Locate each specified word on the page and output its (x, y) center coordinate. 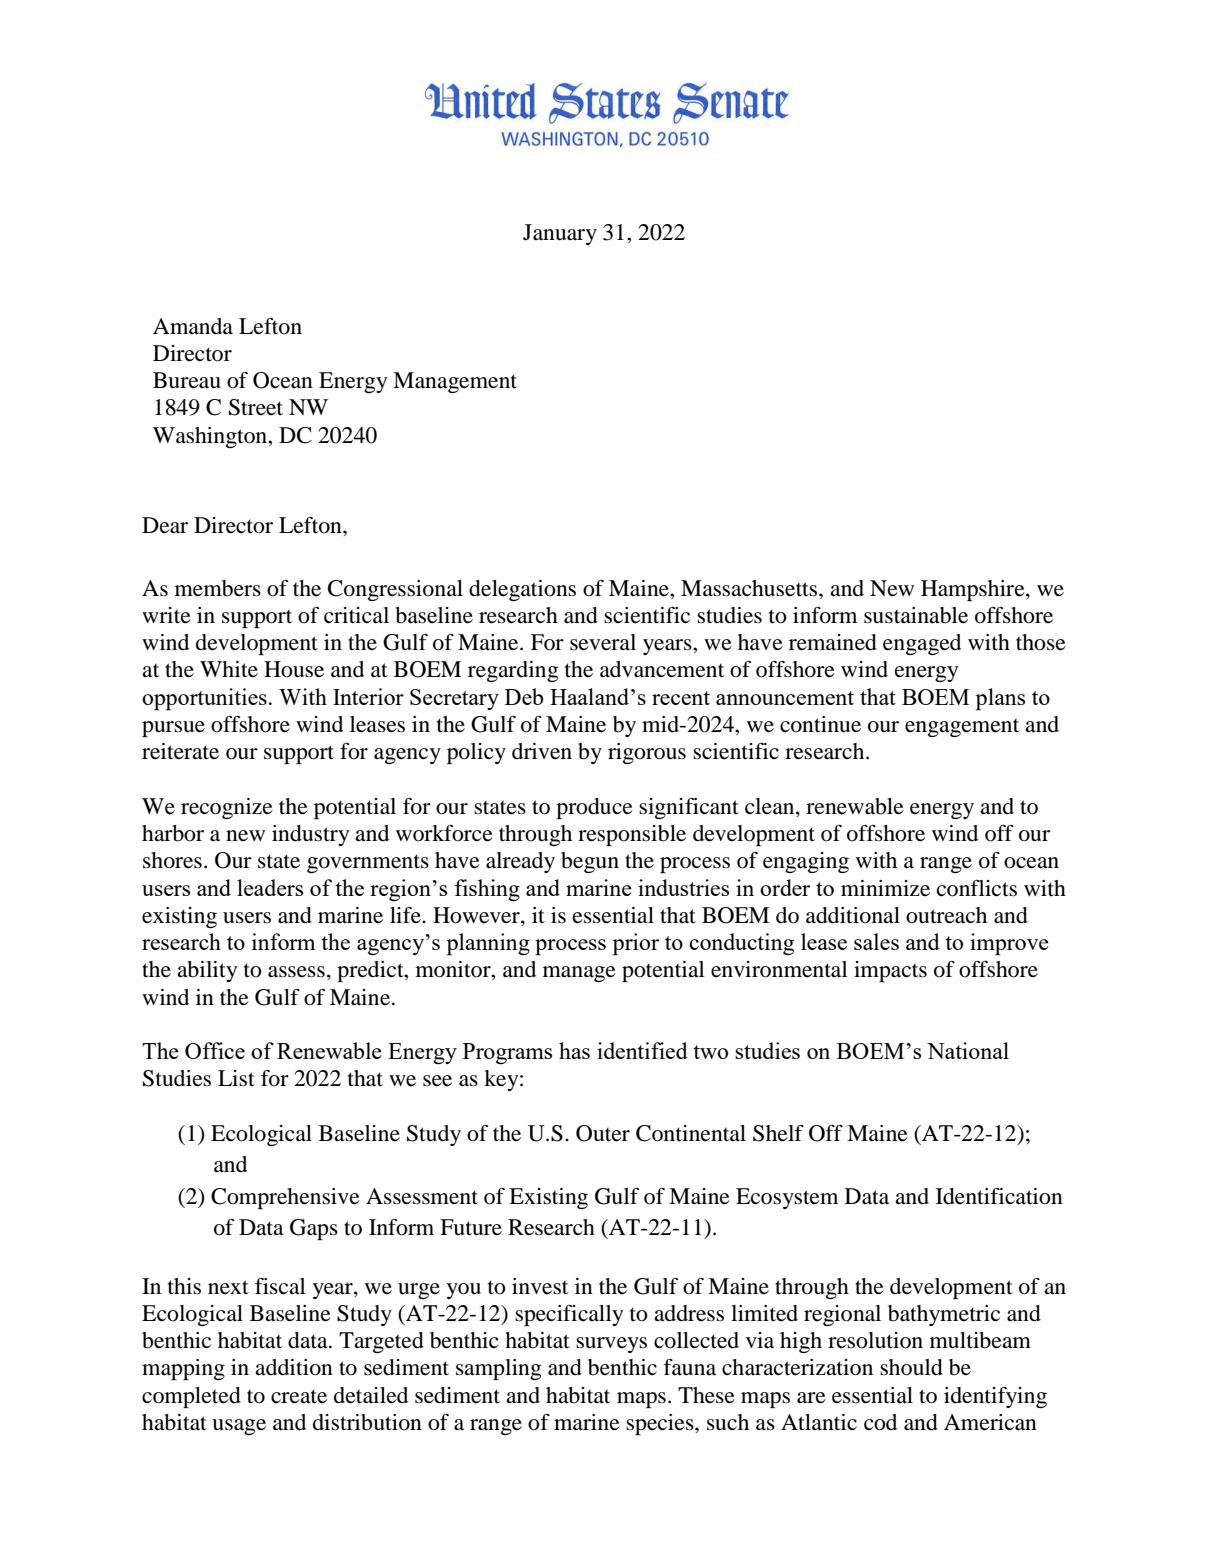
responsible (632, 835)
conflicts (977, 888)
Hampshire (974, 590)
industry (310, 835)
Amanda (193, 326)
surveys (611, 1345)
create (299, 1396)
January (560, 234)
